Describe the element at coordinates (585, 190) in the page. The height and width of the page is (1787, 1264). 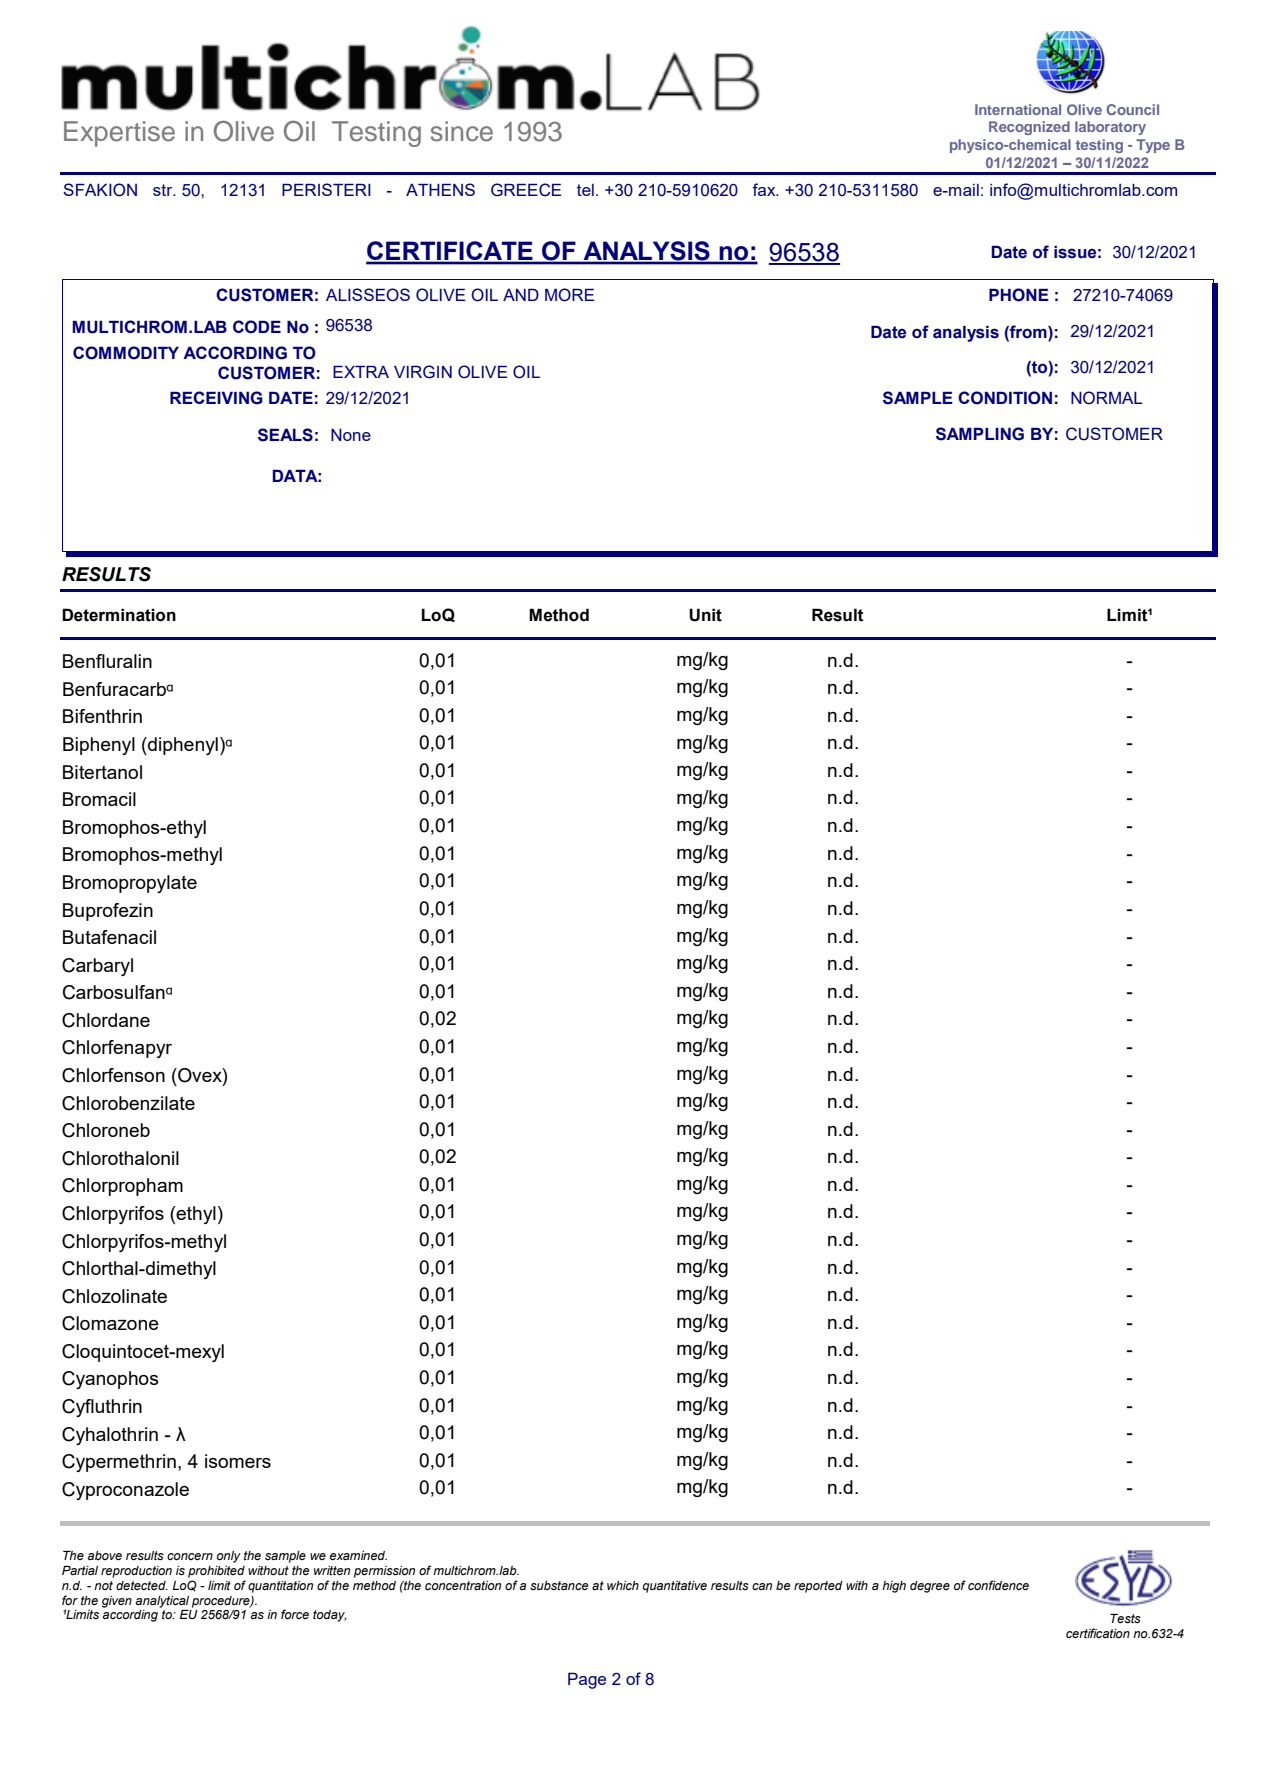
I see `tel` at that location.
